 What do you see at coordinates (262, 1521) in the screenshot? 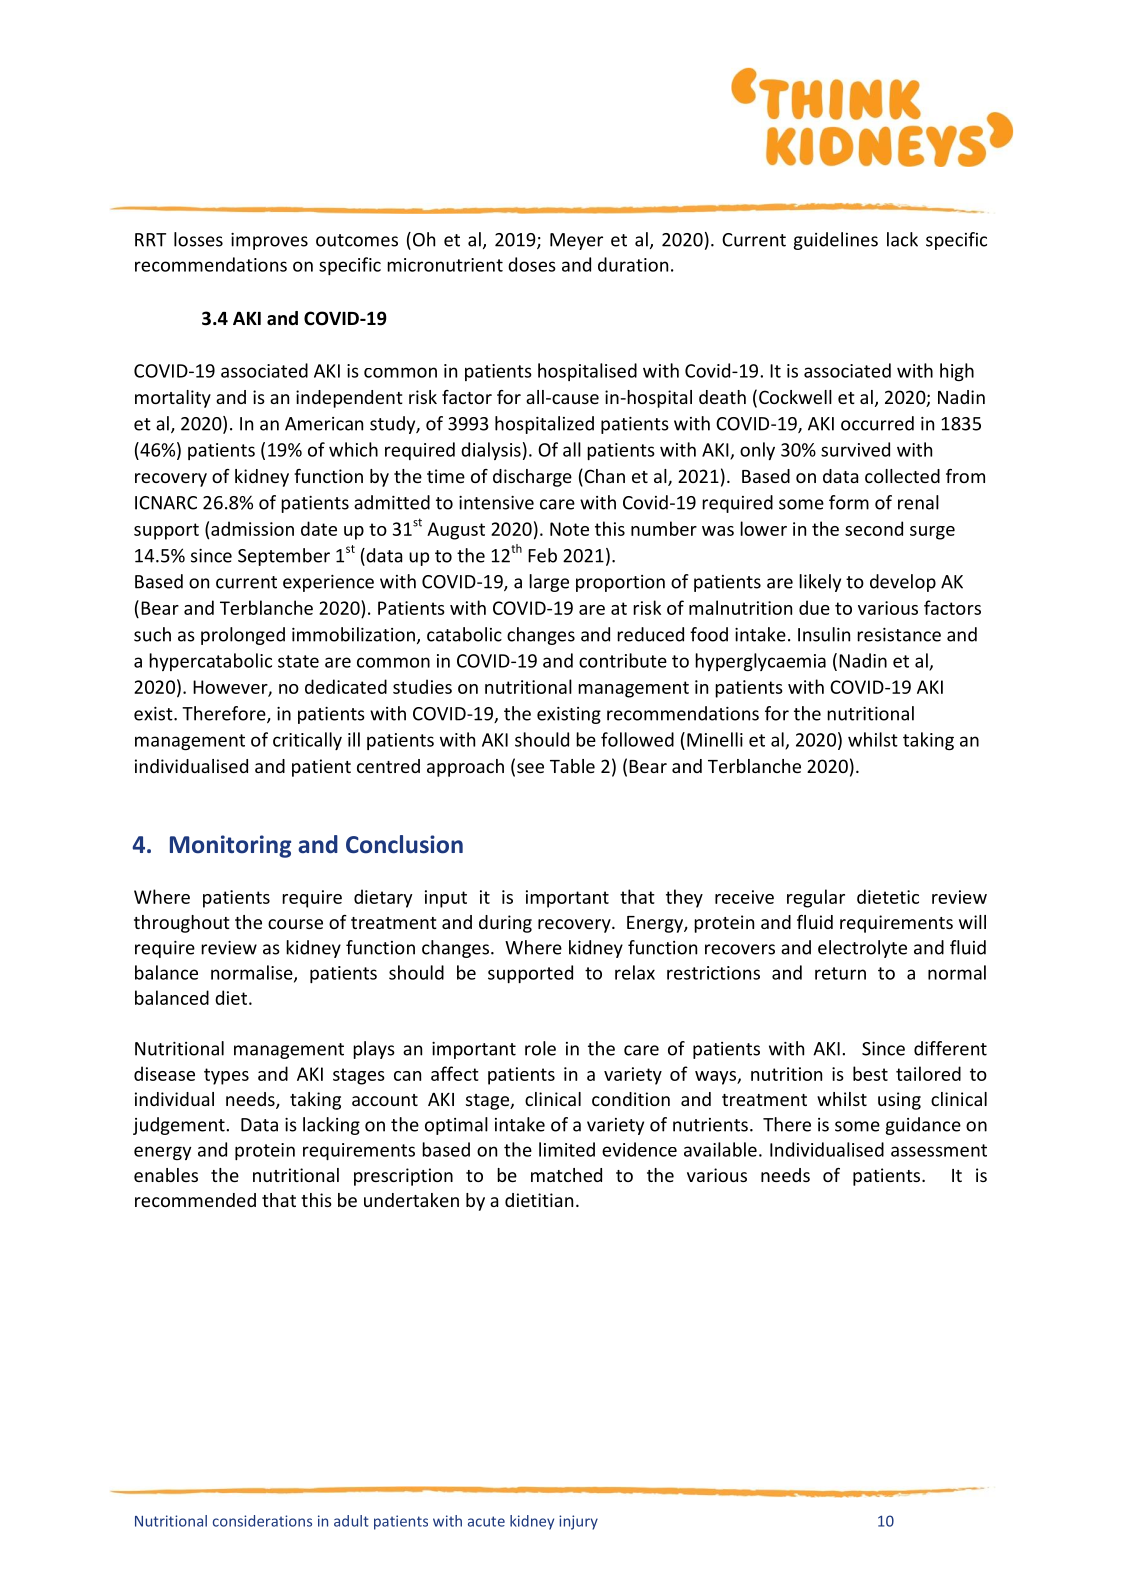
I see `considerations` at bounding box center [262, 1521].
